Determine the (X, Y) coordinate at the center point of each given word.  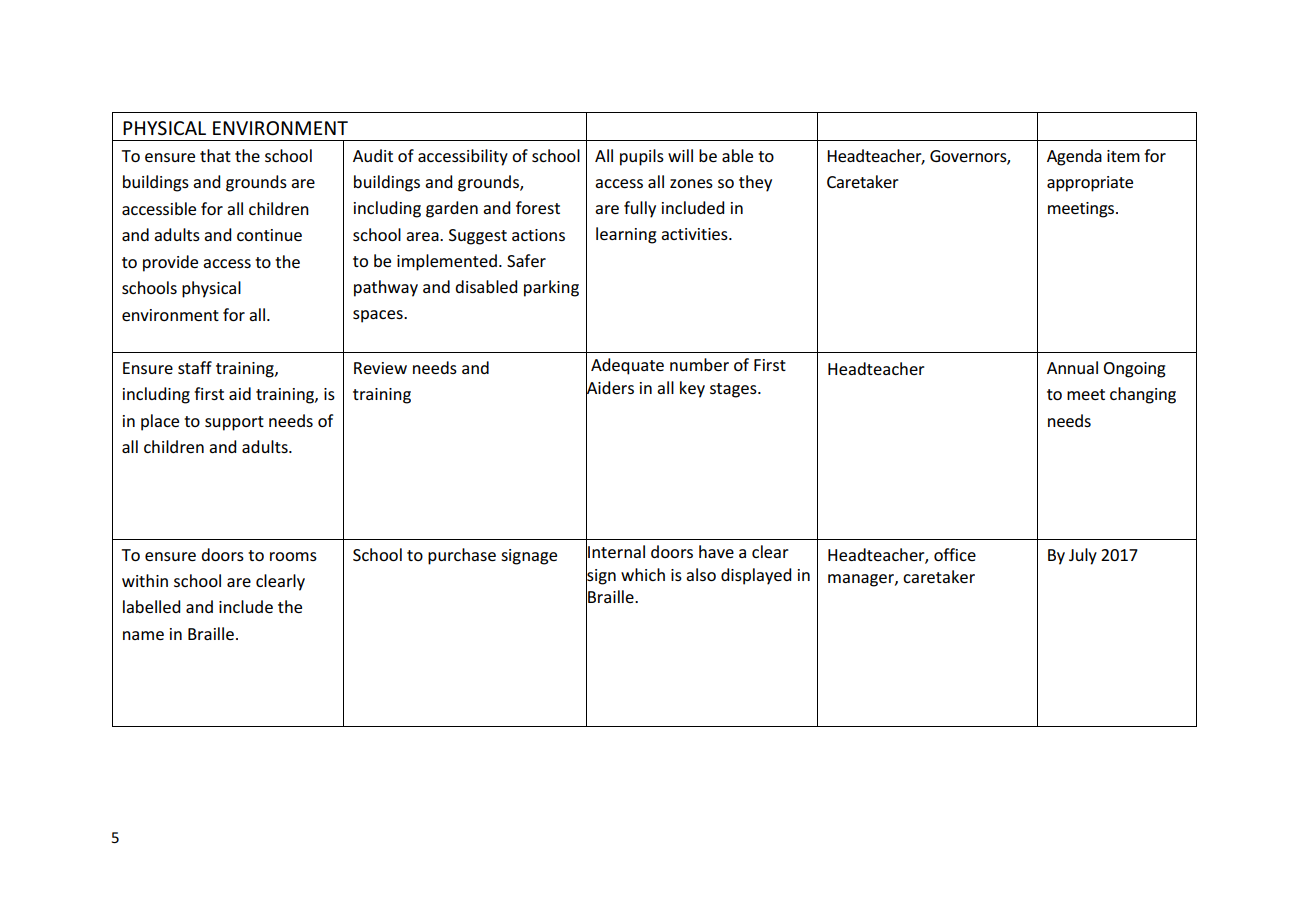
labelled (151, 606)
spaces (379, 316)
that (215, 155)
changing (1143, 395)
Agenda (1074, 157)
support (234, 423)
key (692, 389)
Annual (1072, 367)
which (643, 574)
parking (551, 288)
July (1083, 556)
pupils (642, 157)
